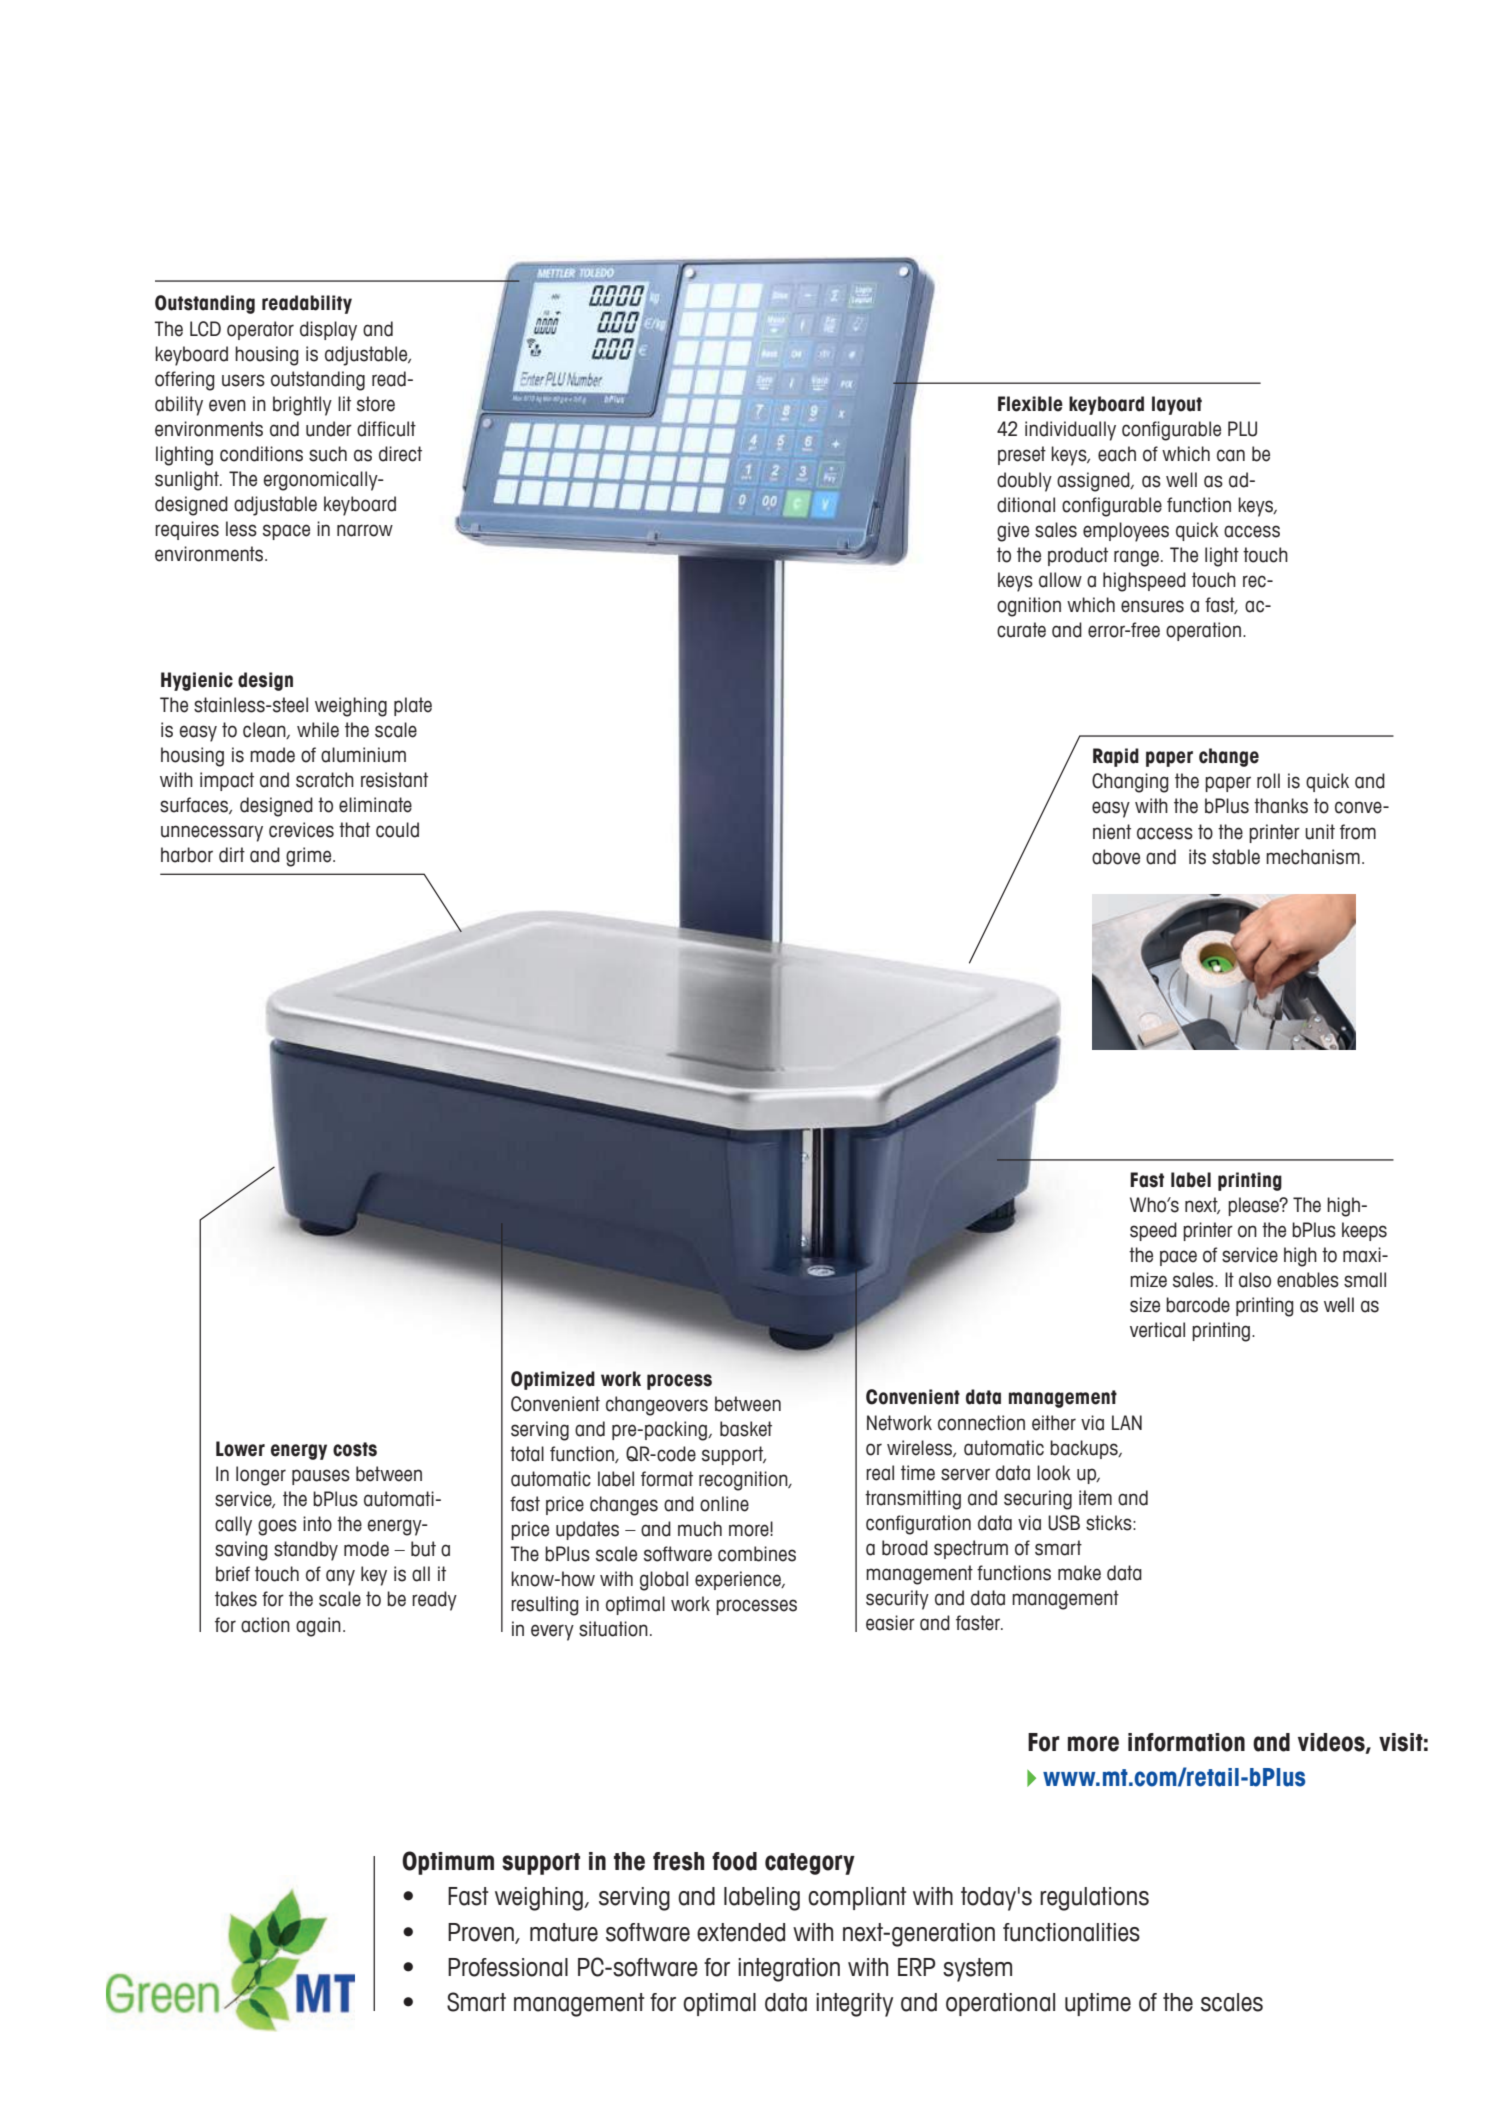 The width and height of the screenshot is (1493, 2112). What do you see at coordinates (1094, 1899) in the screenshot?
I see `regulations` at bounding box center [1094, 1899].
